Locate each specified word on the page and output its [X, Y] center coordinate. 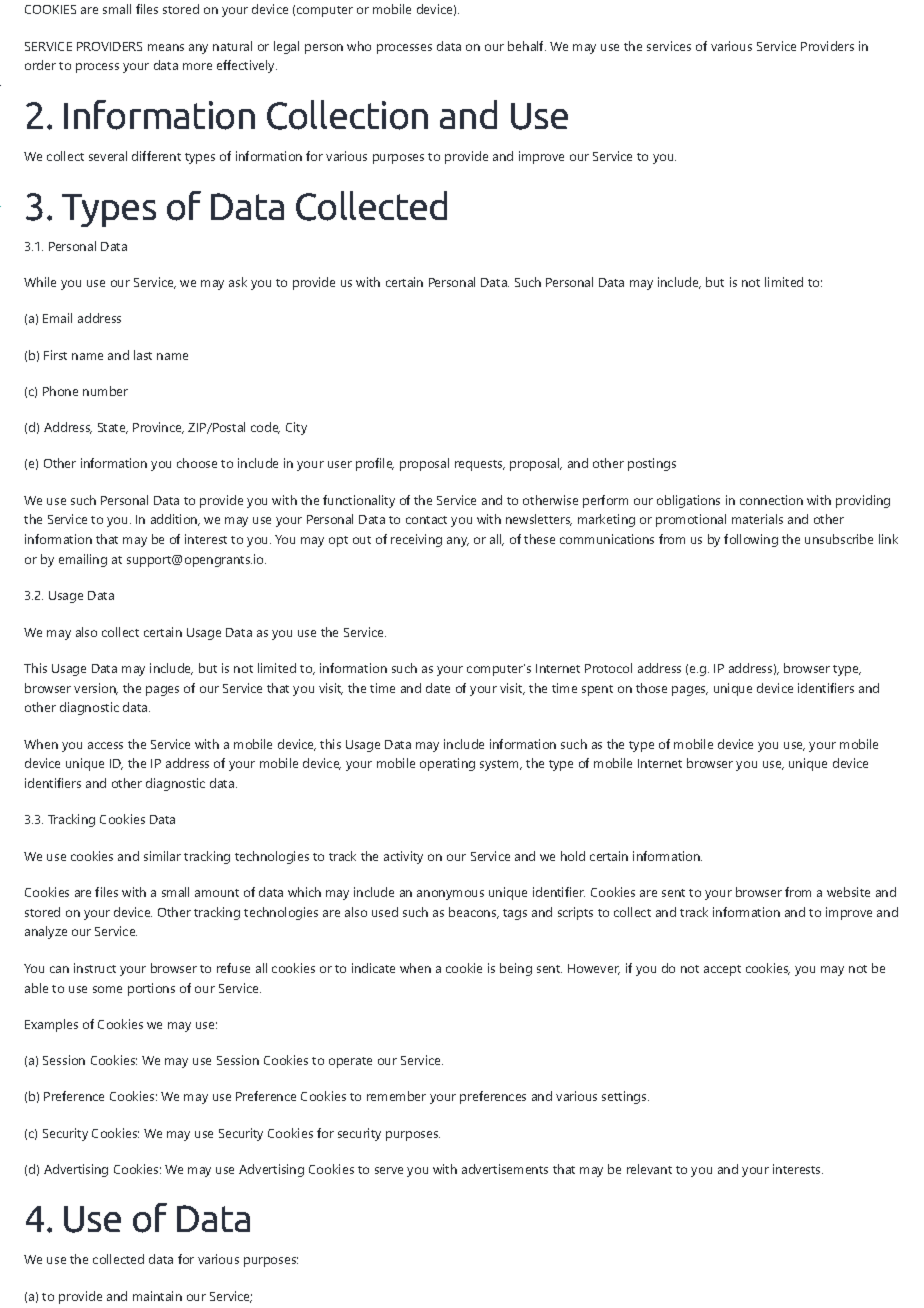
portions [151, 989]
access [105, 745]
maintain [157, 1296]
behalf [527, 46]
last [143, 355]
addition [175, 520]
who [359, 46]
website [848, 892]
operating [447, 764]
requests [479, 465]
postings [652, 464]
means [166, 47]
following [751, 540]
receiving [416, 540]
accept [722, 970]
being [516, 969]
